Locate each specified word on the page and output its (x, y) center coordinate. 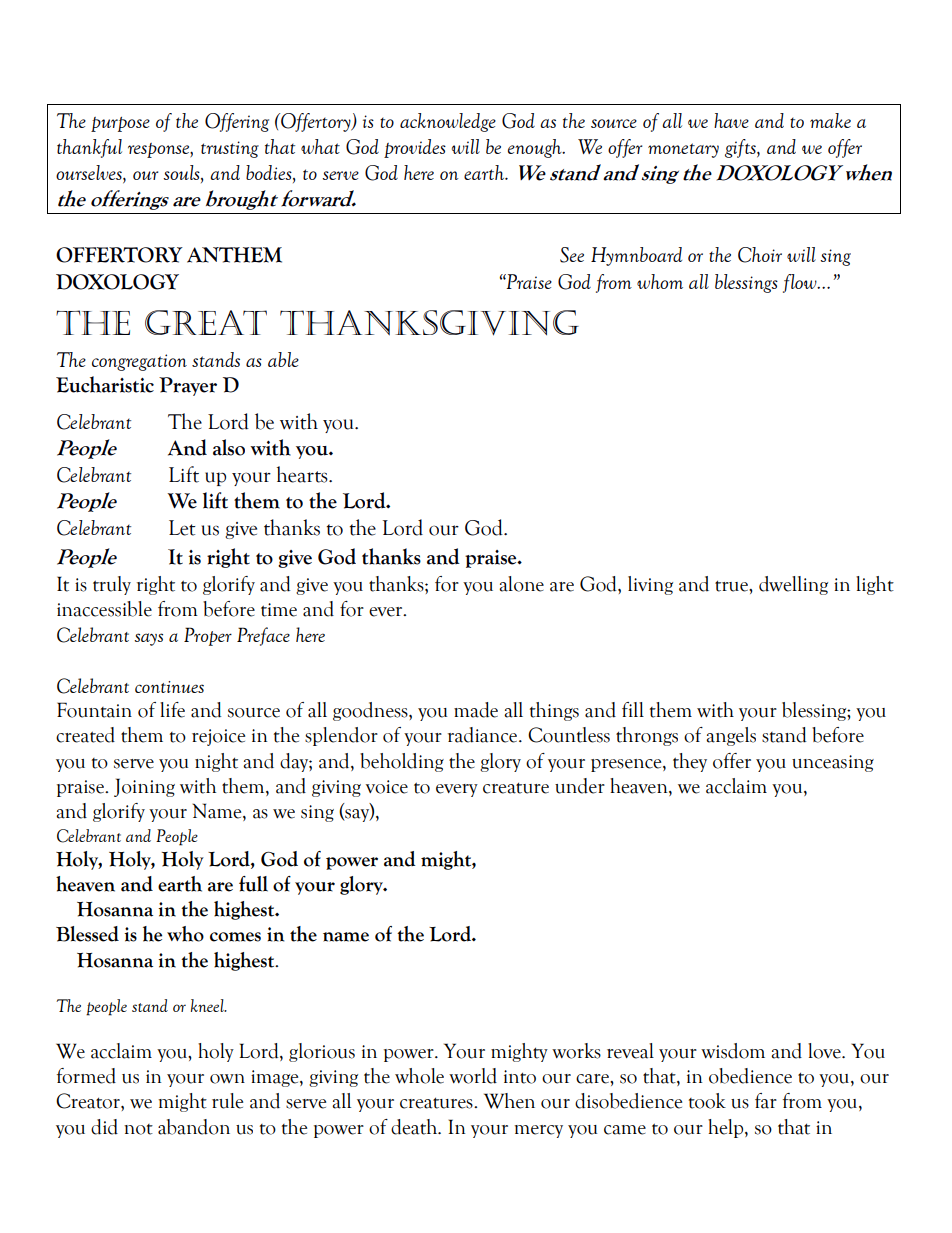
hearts (303, 474)
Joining (144, 787)
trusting (230, 149)
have (731, 120)
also (229, 447)
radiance (484, 735)
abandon (194, 1127)
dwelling (793, 585)
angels (731, 736)
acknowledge (448, 122)
